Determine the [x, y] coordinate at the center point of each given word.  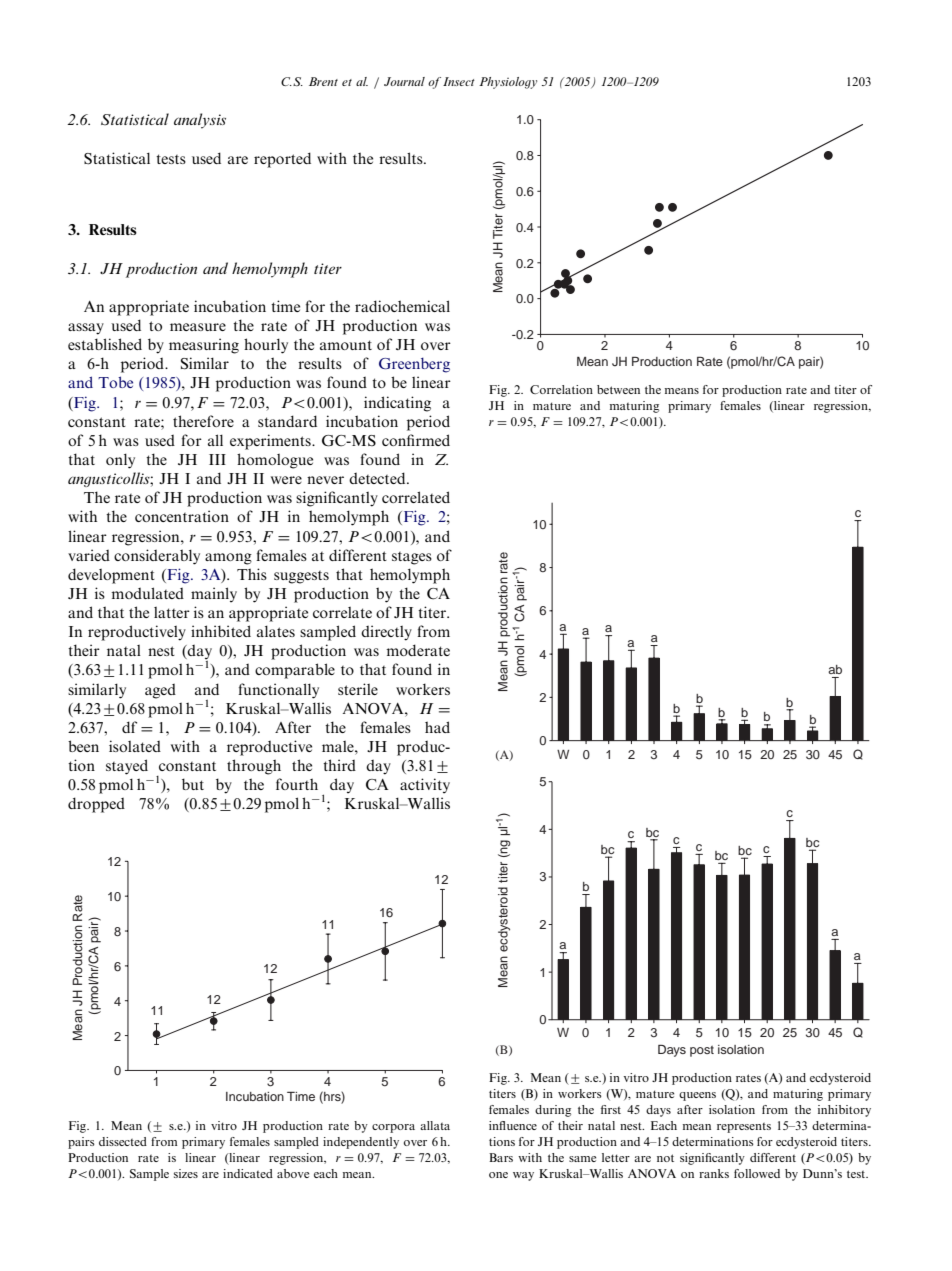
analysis [200, 121]
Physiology [508, 83]
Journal [404, 81]
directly [386, 633]
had [437, 727]
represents [744, 1128]
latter [172, 612]
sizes [186, 1173]
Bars [501, 1157]
